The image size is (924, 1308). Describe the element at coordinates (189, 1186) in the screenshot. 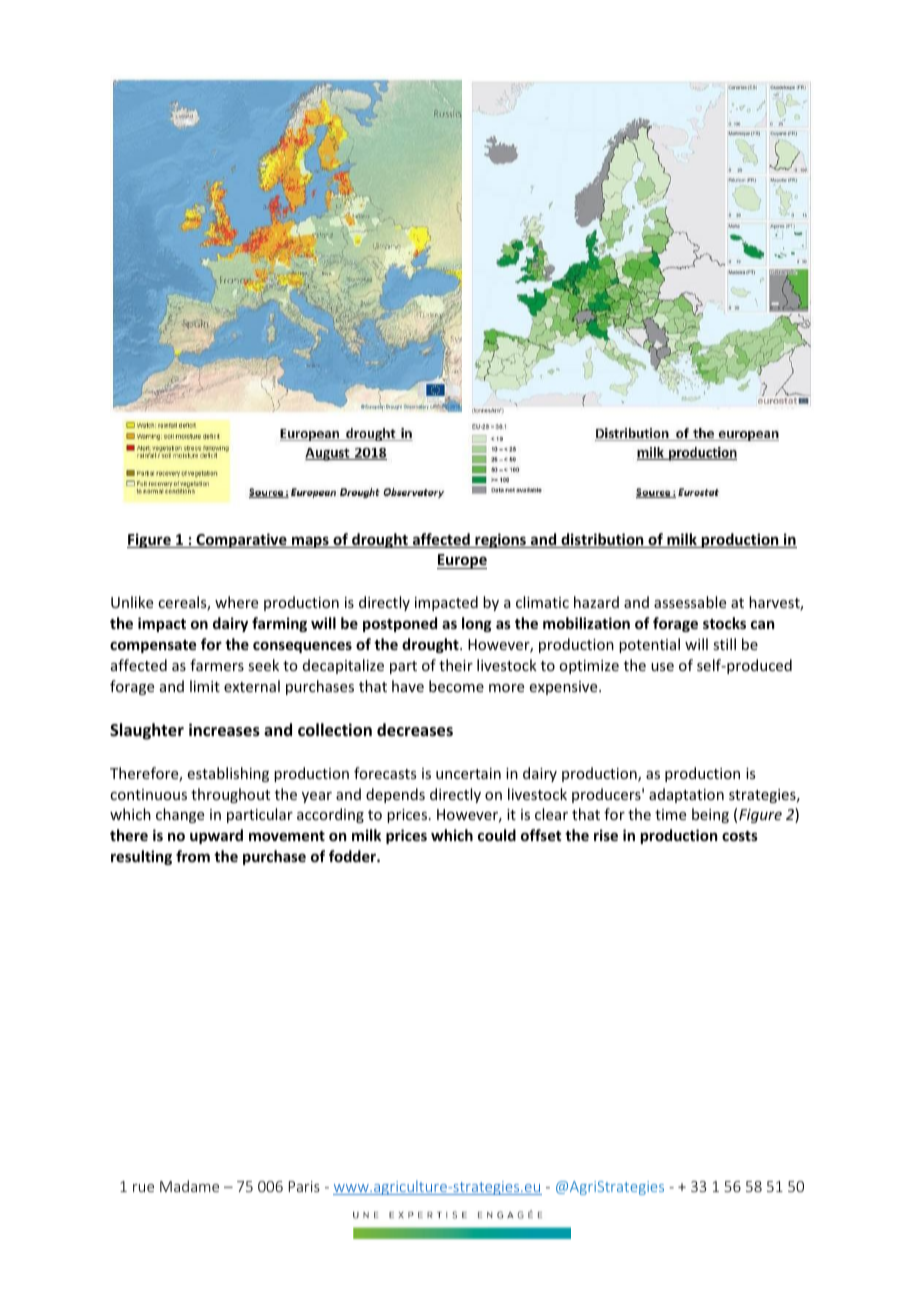

I see `Madame` at that location.
